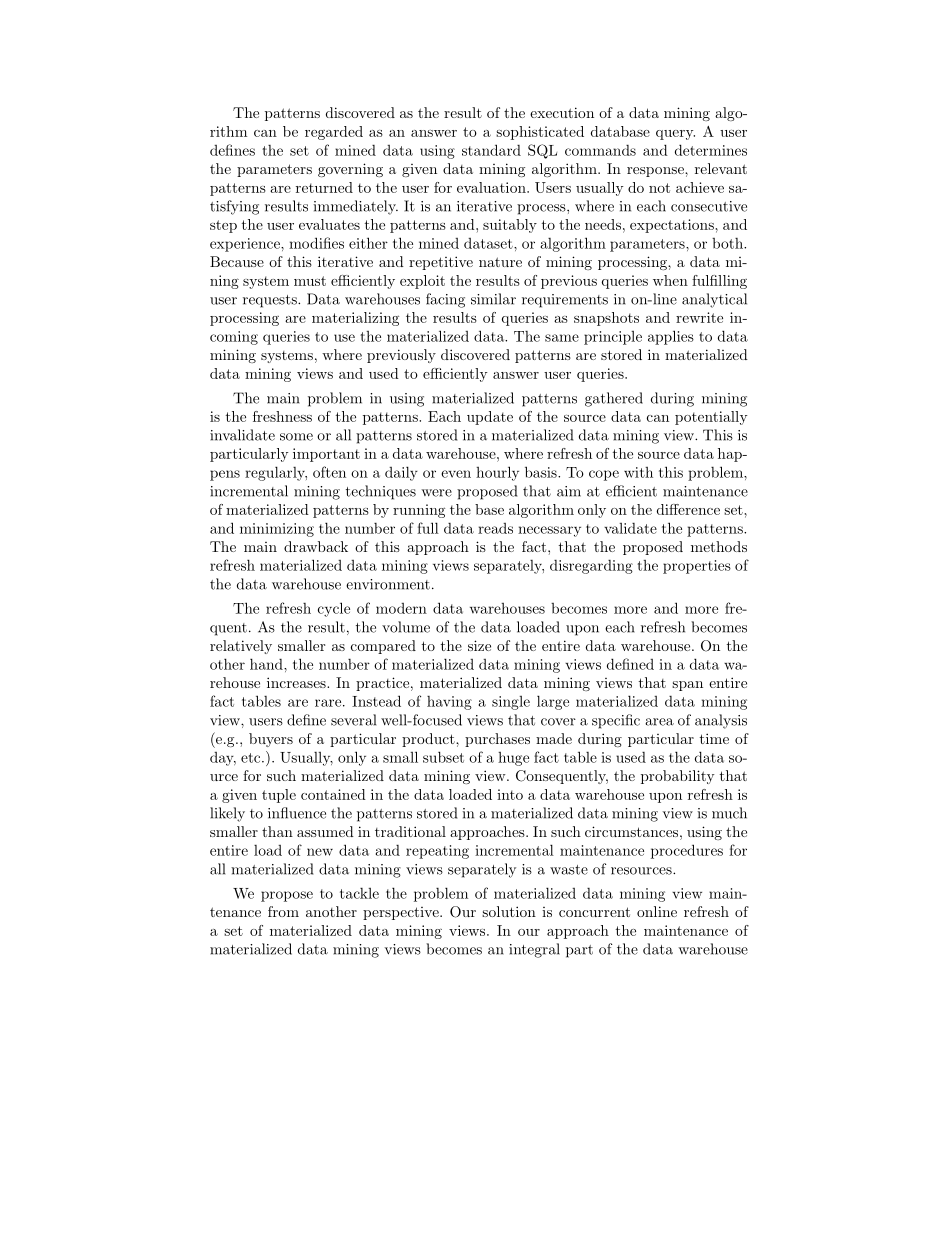 The width and height of the screenshot is (952, 1233). I want to click on freshness, so click(282, 416).
